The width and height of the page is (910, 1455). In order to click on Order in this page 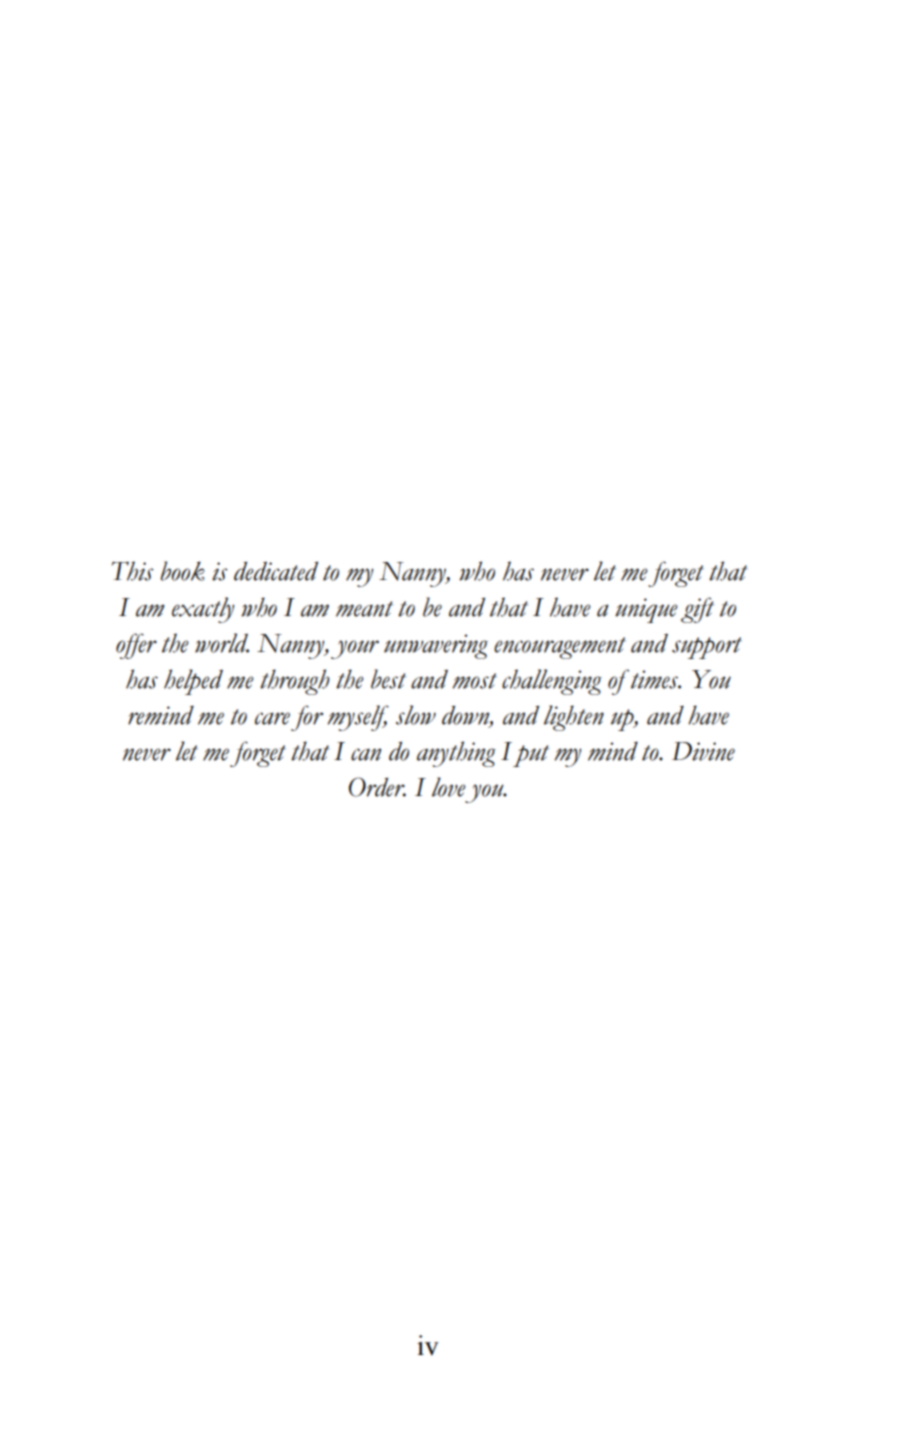, I will do `click(377, 787)`.
